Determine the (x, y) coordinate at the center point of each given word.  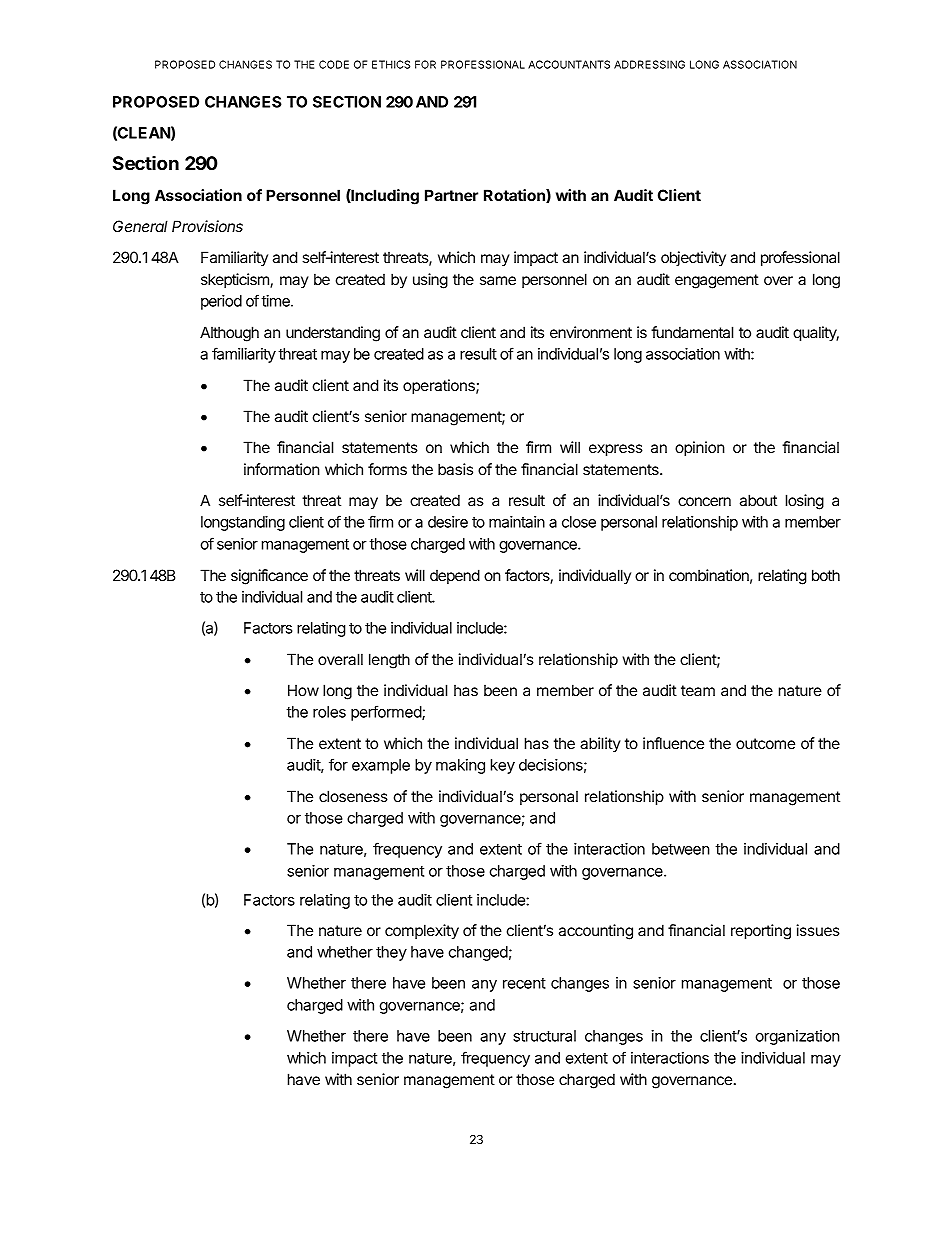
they (391, 953)
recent (524, 983)
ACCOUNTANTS (569, 64)
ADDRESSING (649, 64)
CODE (334, 64)
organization (798, 1037)
